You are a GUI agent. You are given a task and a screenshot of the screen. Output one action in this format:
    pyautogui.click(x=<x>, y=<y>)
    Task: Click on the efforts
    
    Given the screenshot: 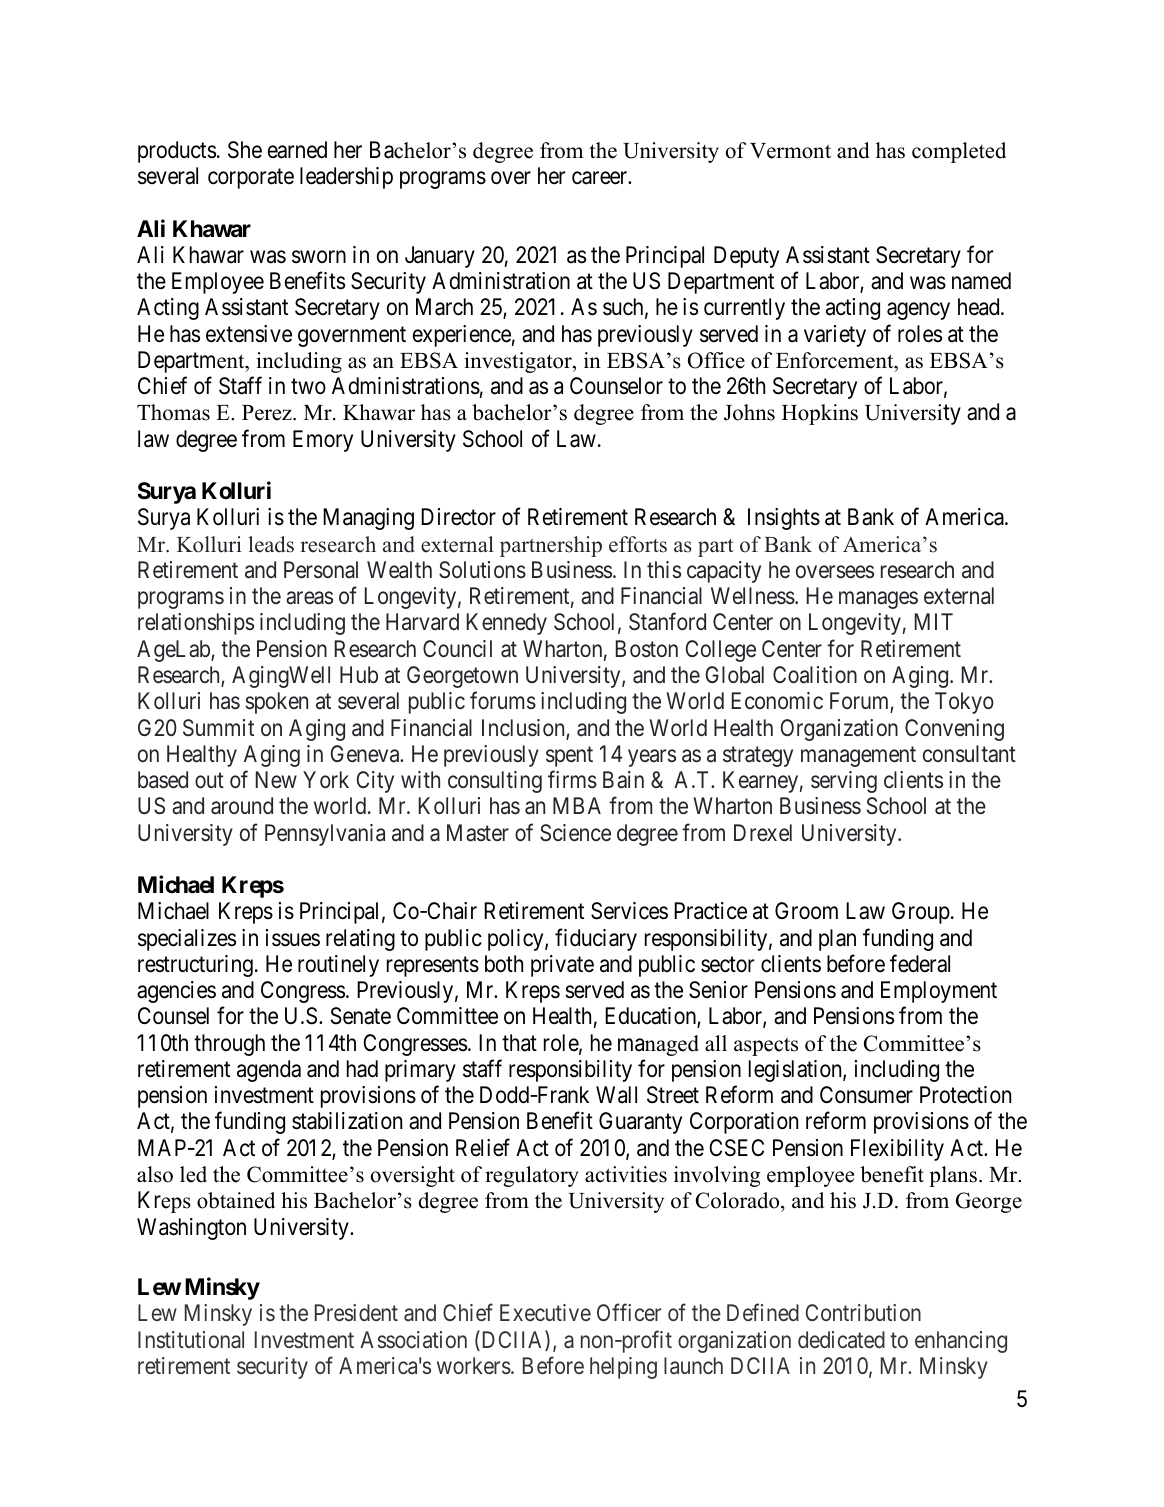 What is the action you would take?
    pyautogui.click(x=638, y=544)
